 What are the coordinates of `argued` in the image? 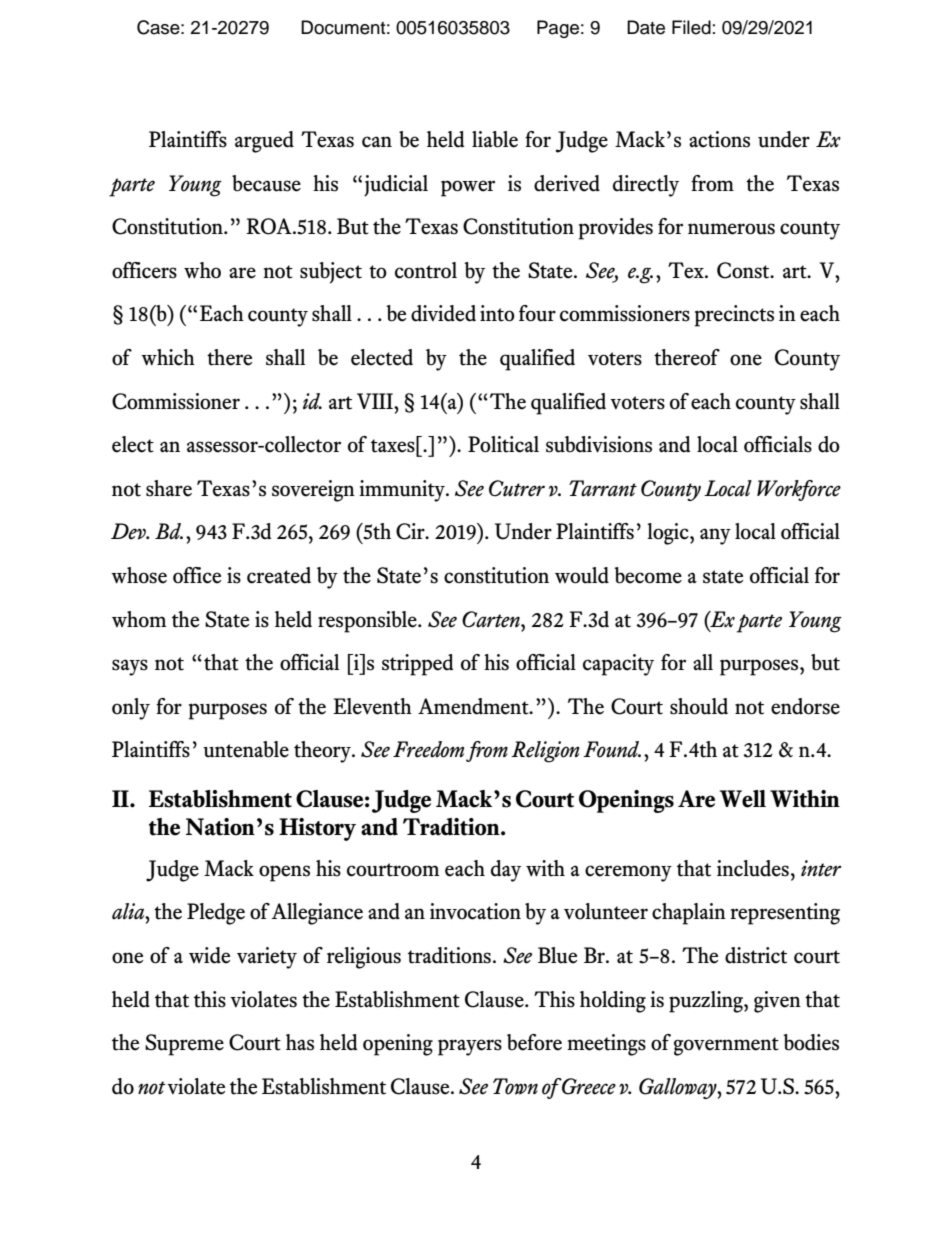 It's located at (264, 142).
